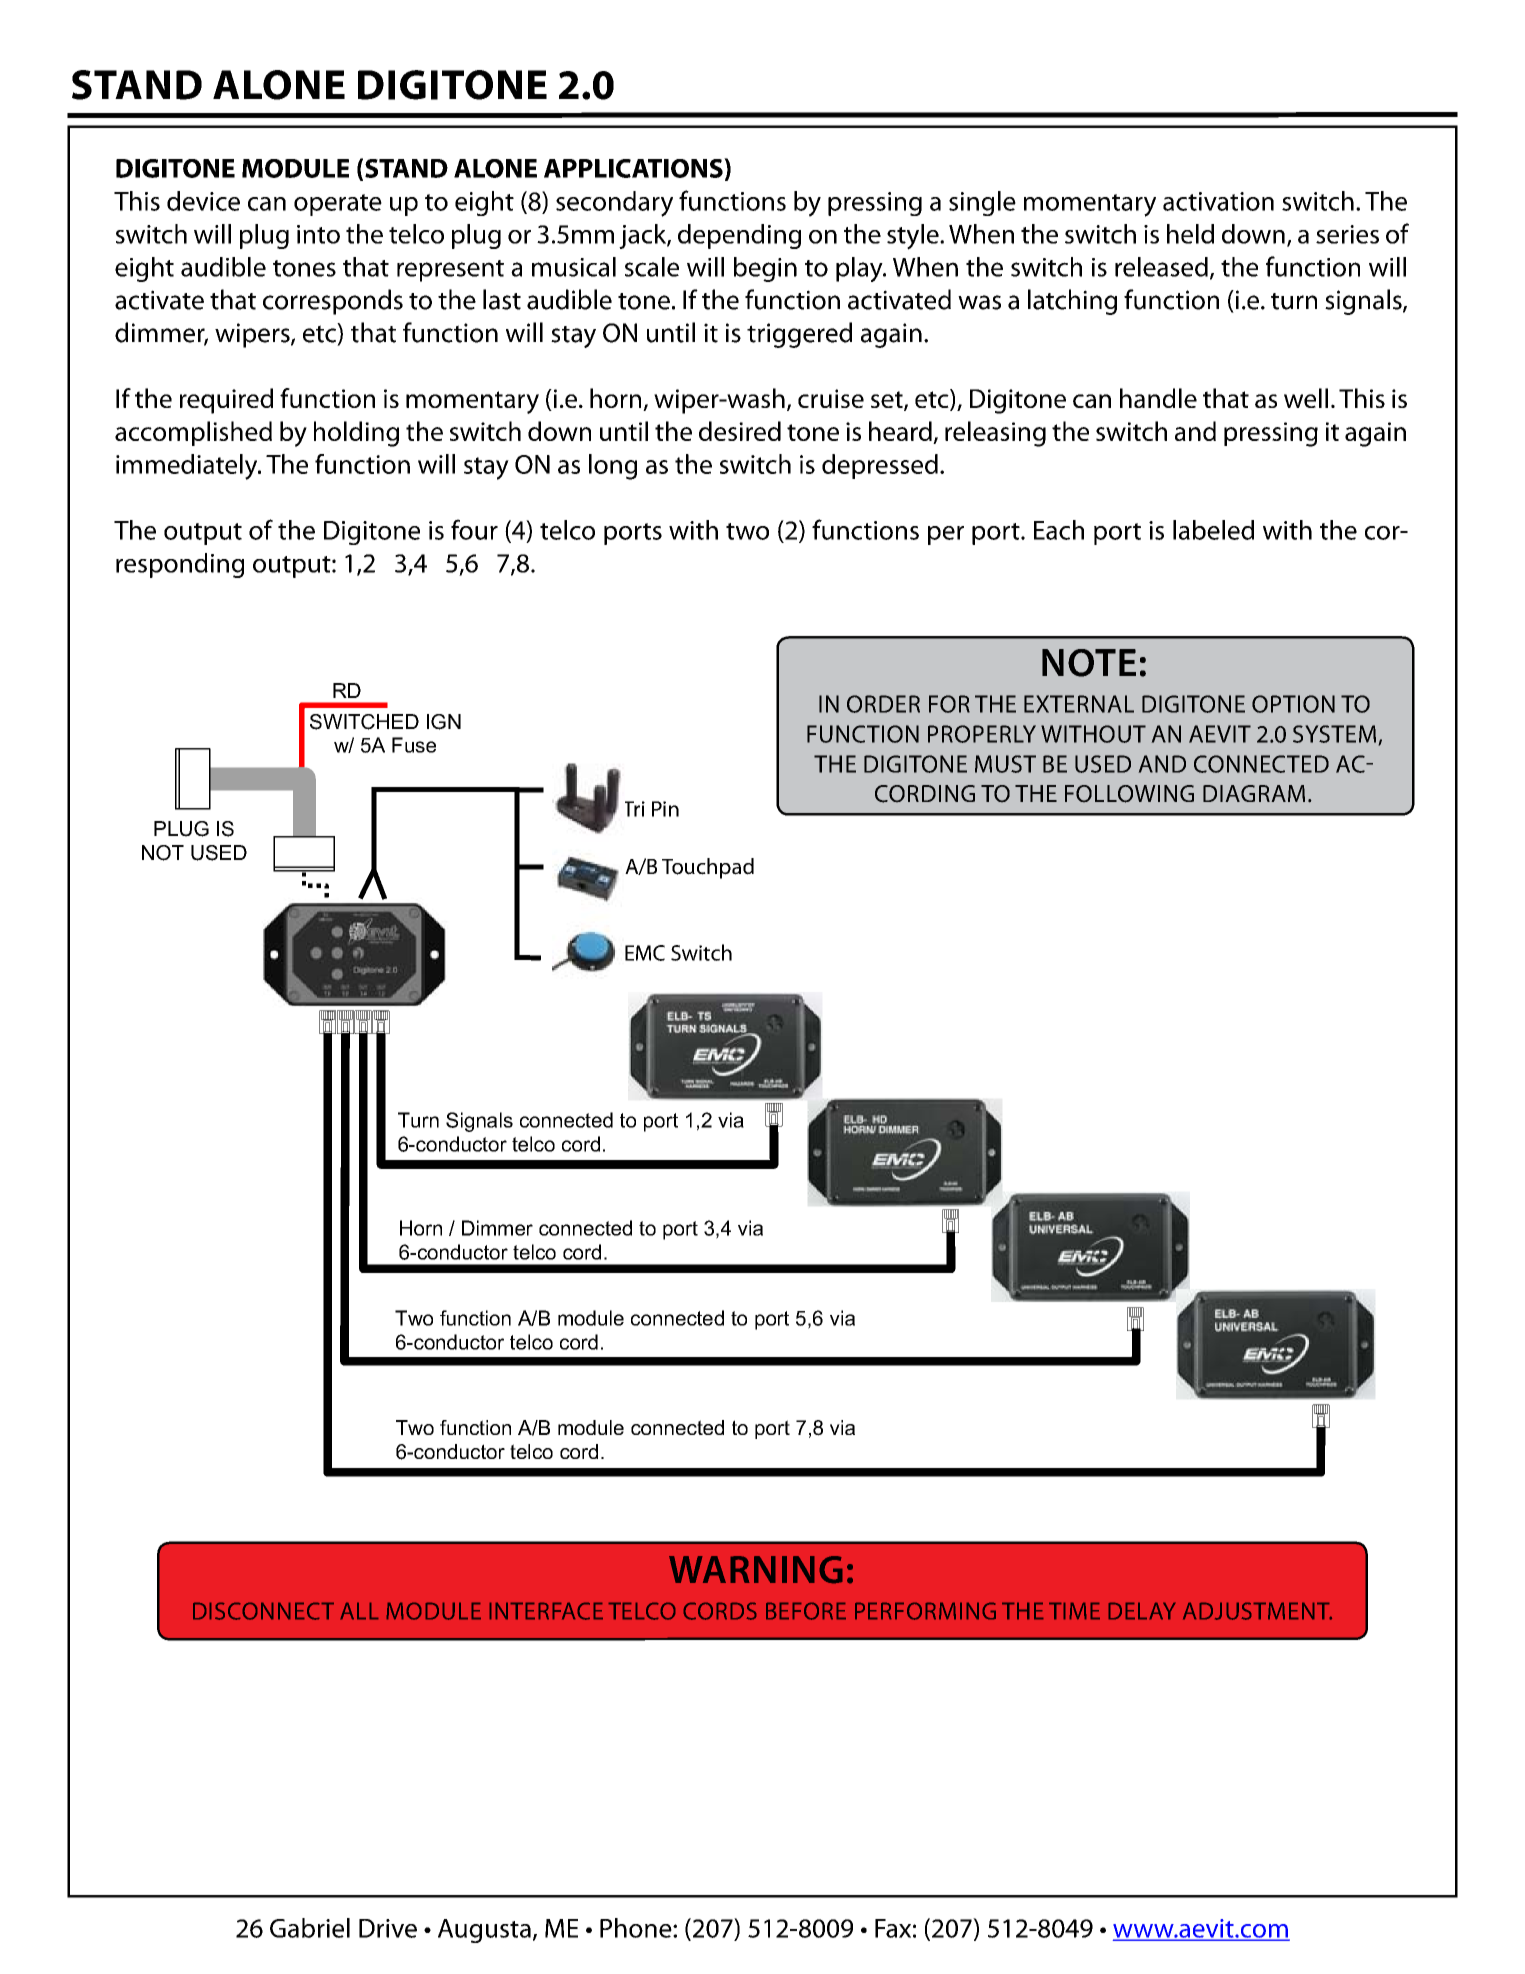  Describe the element at coordinates (883, 704) in the document. I see `ORDER` at that location.
